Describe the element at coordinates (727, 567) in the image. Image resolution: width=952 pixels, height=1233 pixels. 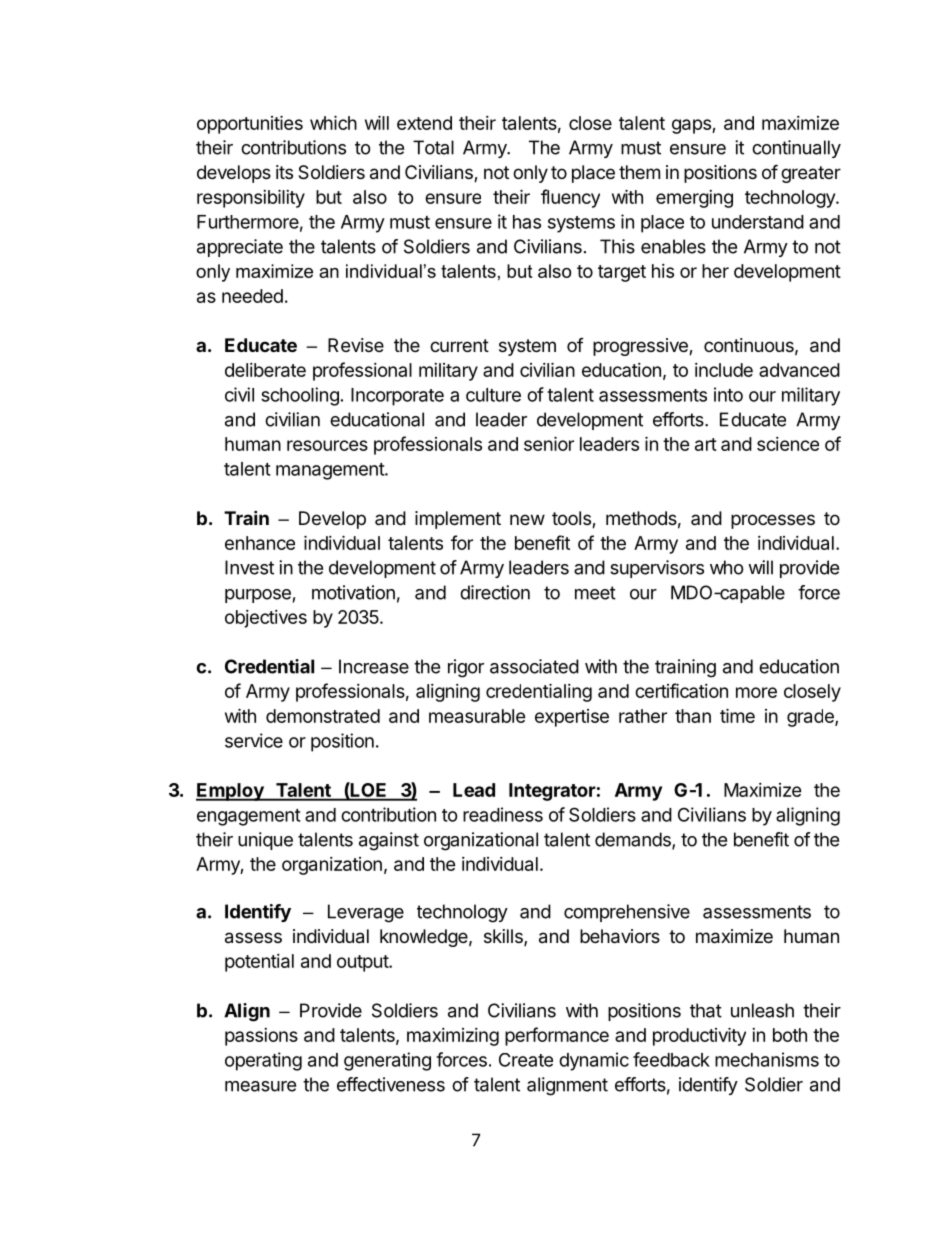
I see `who` at that location.
